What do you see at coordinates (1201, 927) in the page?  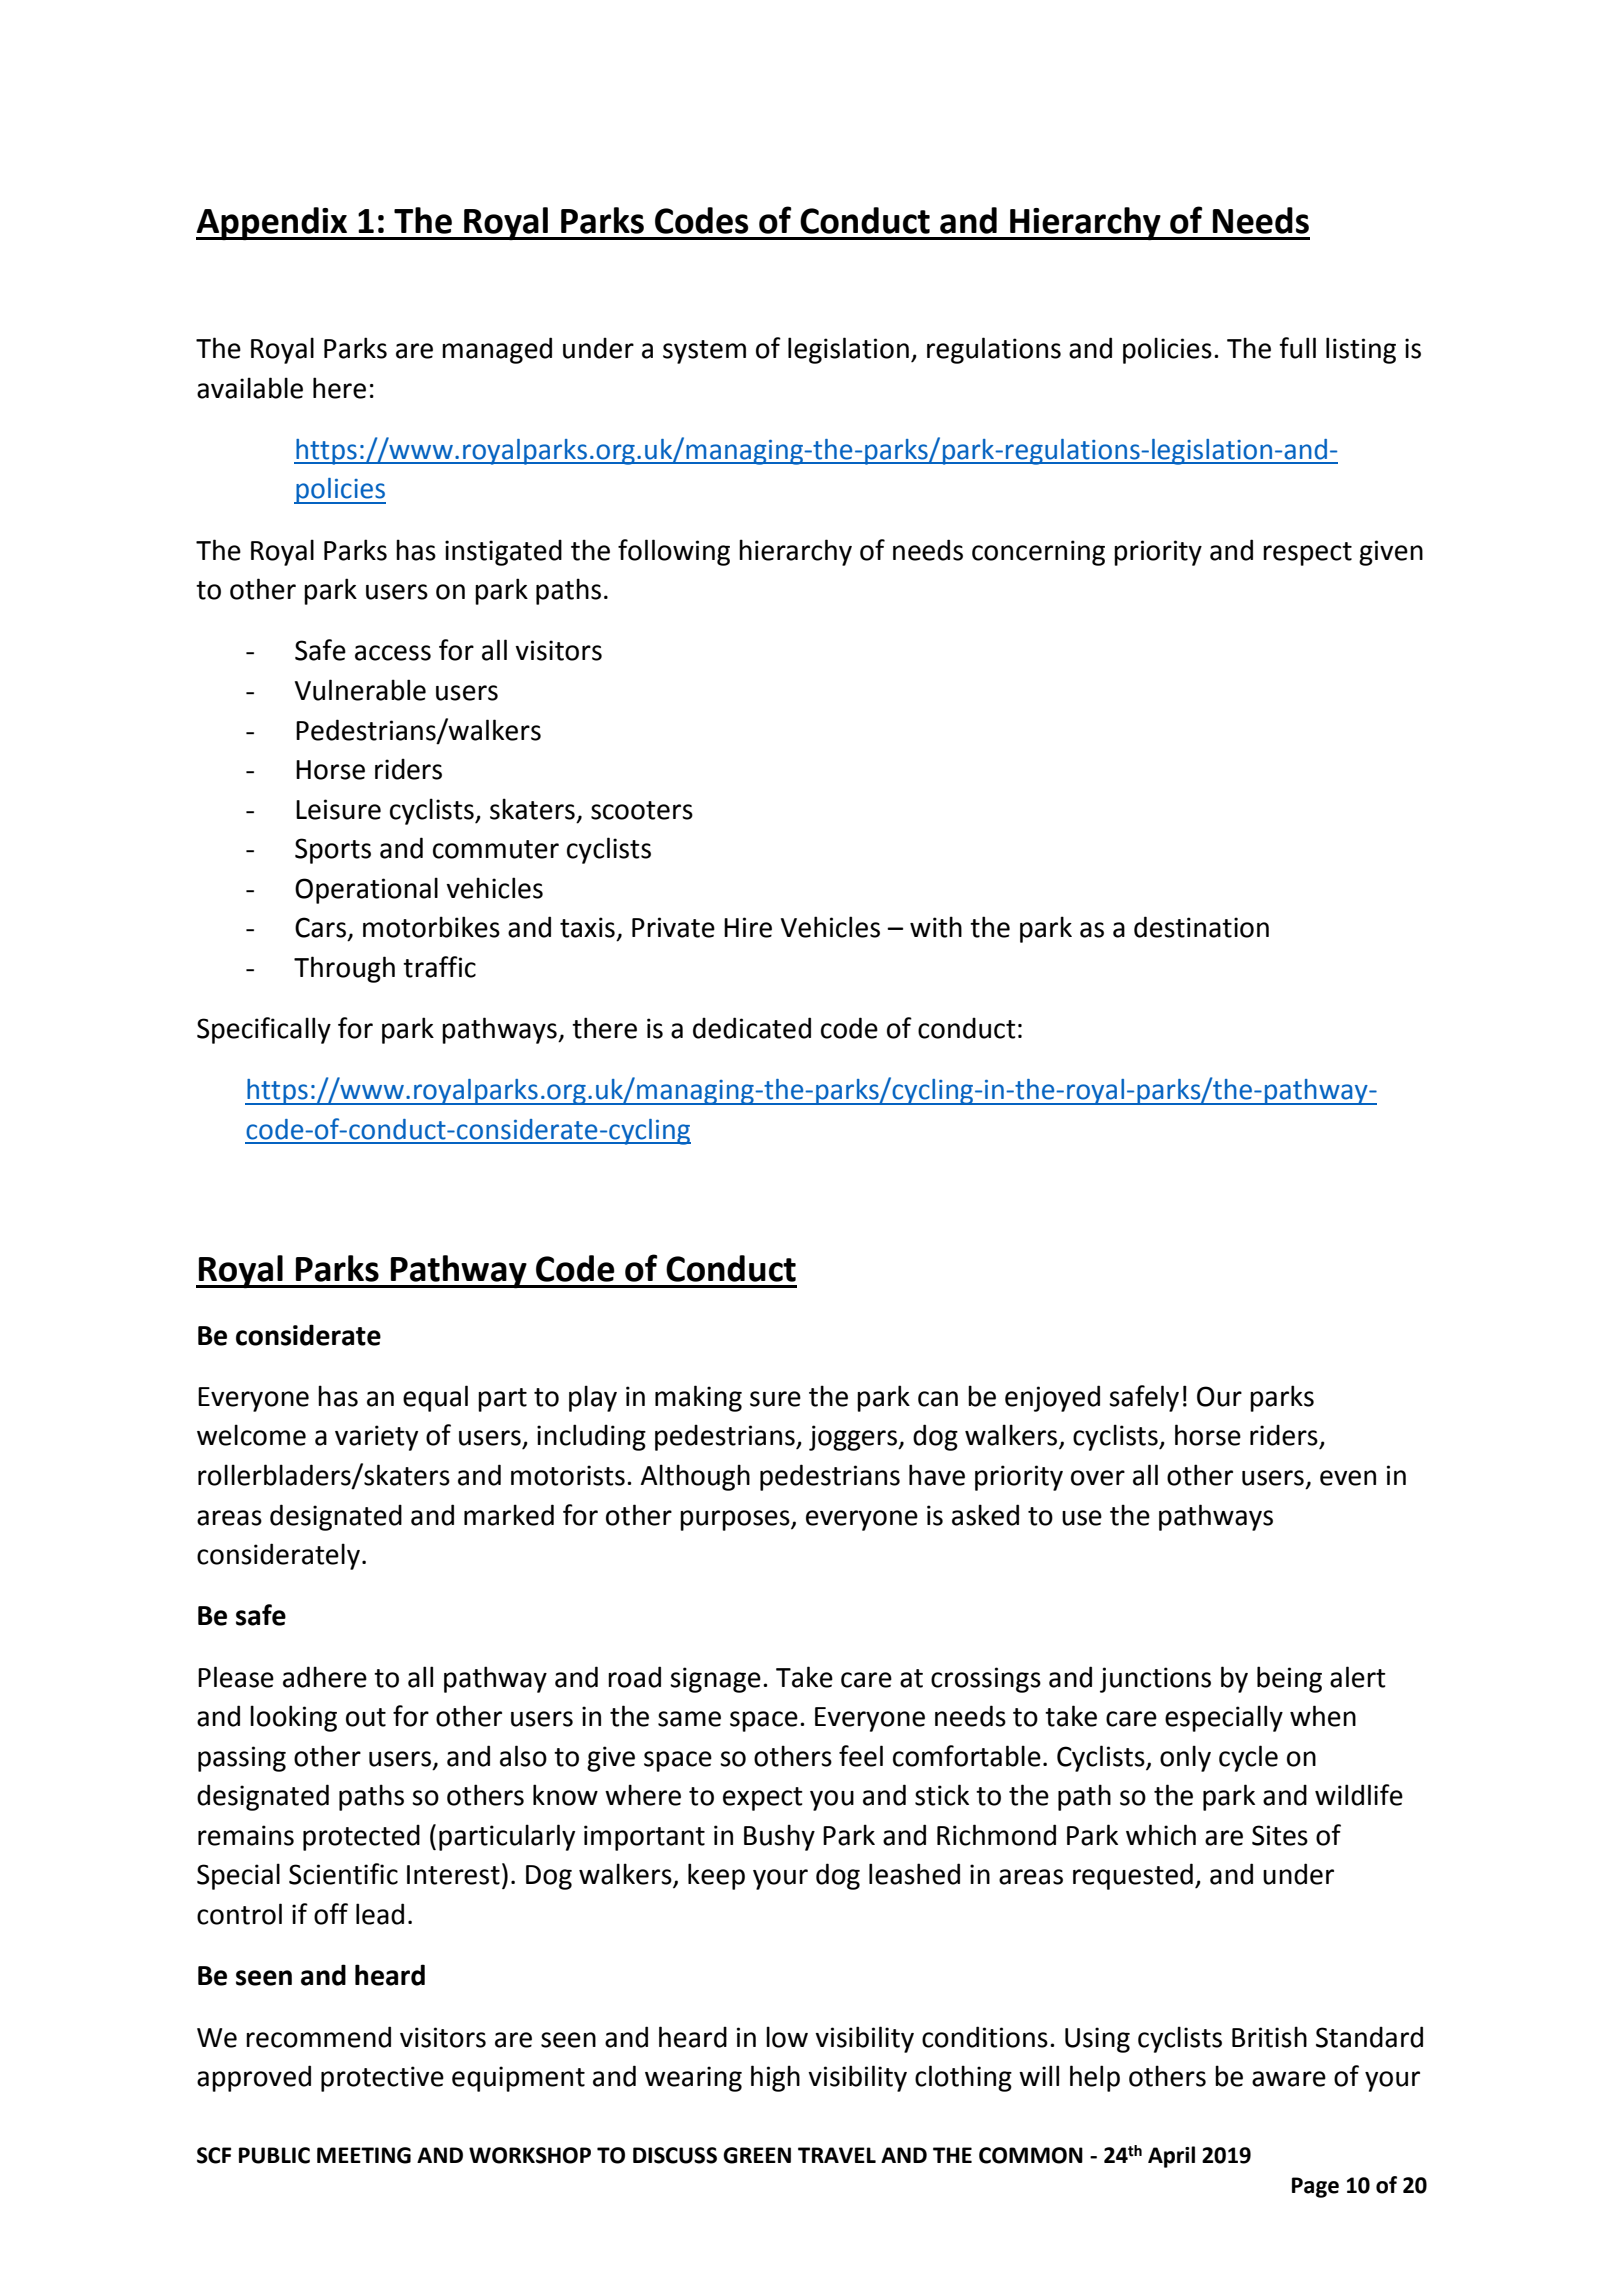 I see `destination` at bounding box center [1201, 927].
